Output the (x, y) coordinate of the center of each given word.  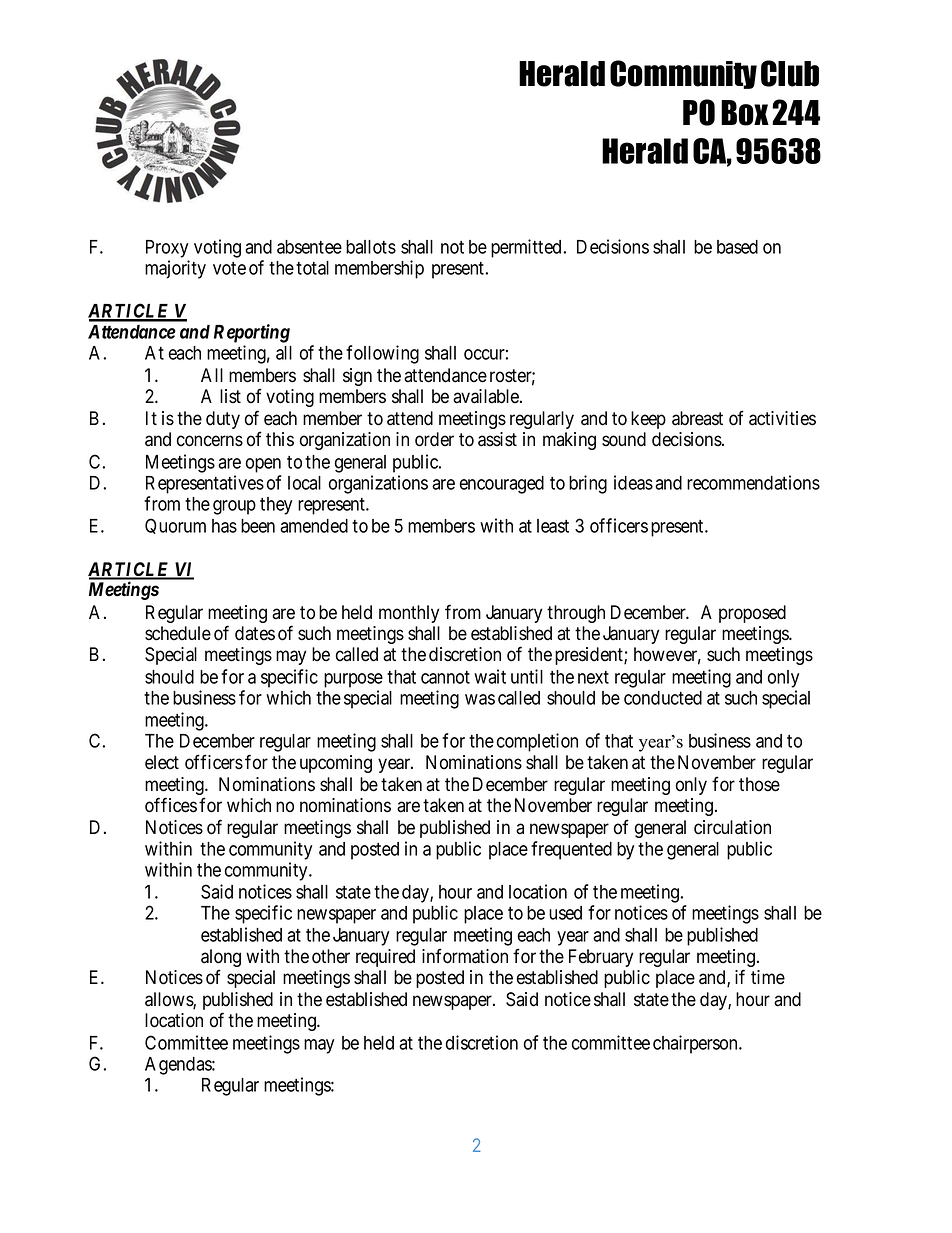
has (224, 526)
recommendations (753, 482)
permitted (526, 248)
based (737, 247)
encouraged (502, 485)
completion (537, 742)
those (759, 784)
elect (162, 762)
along (221, 959)
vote (229, 268)
